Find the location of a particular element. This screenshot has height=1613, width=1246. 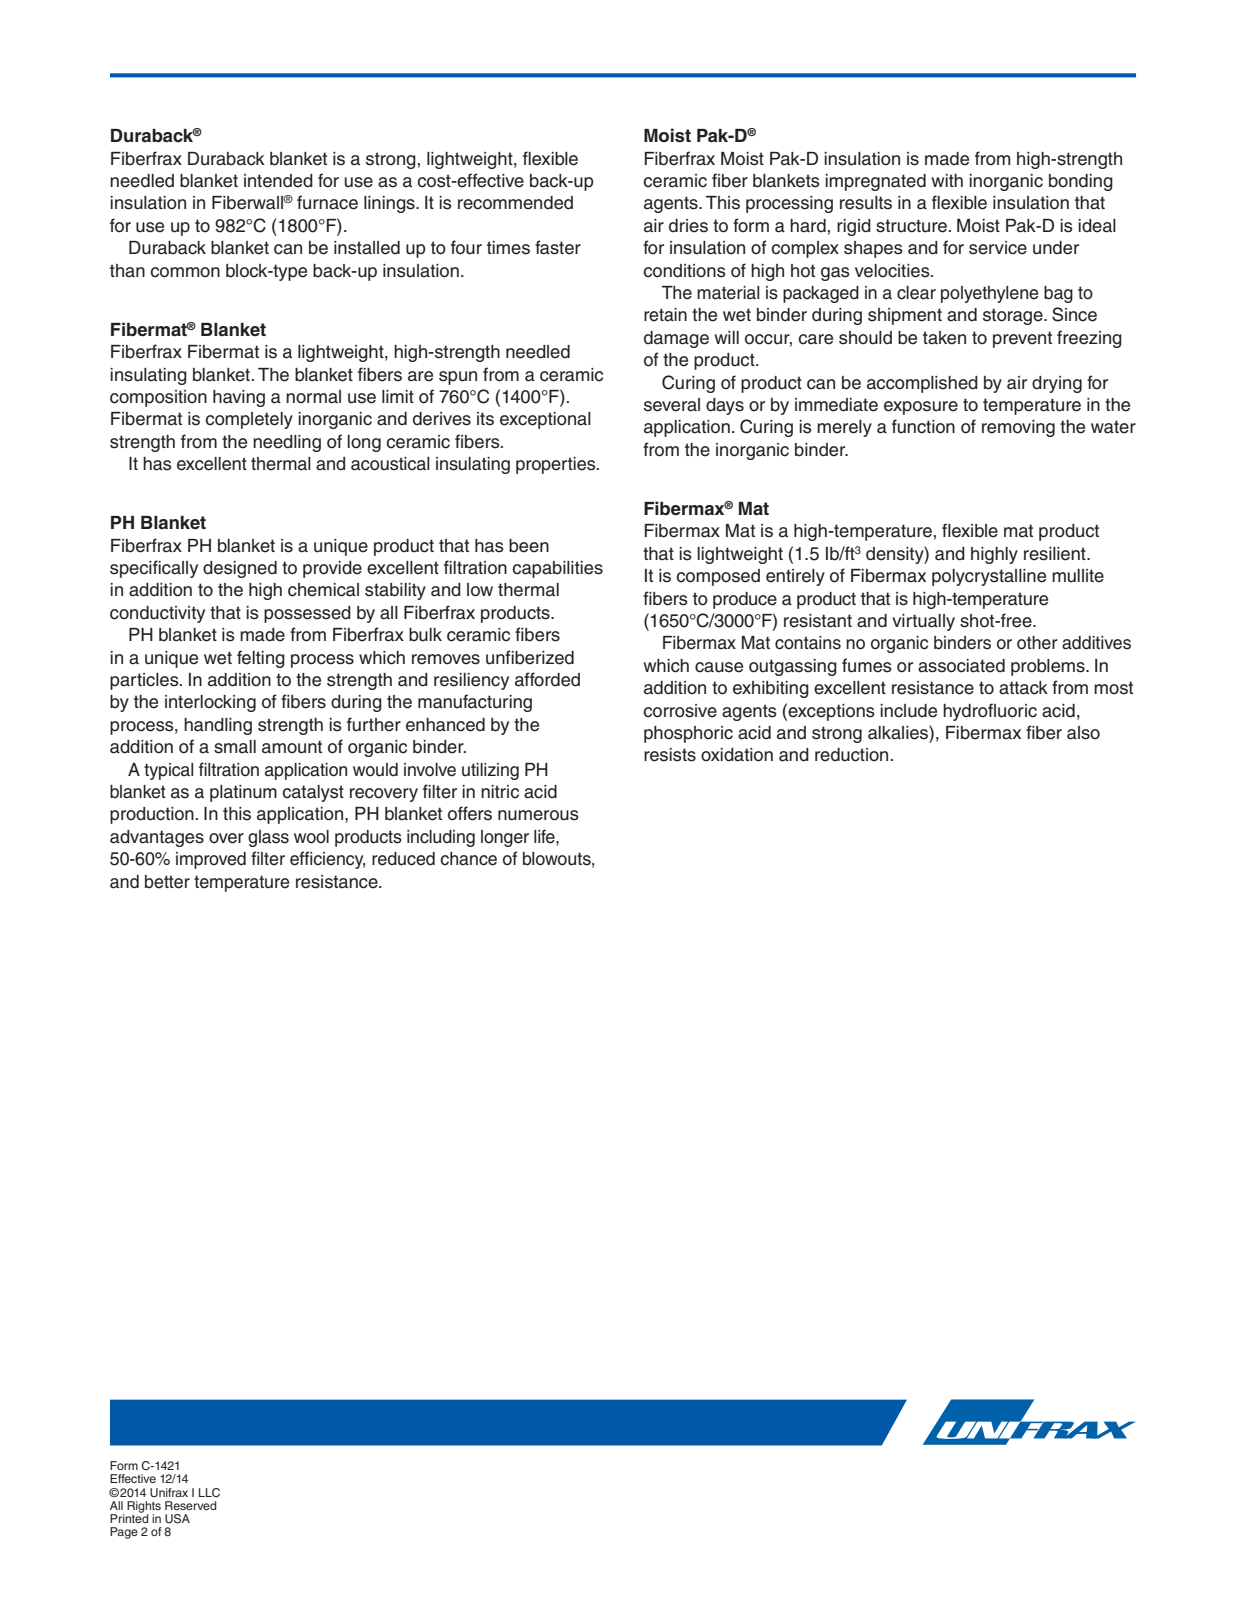

LLC is located at coordinates (209, 1493).
